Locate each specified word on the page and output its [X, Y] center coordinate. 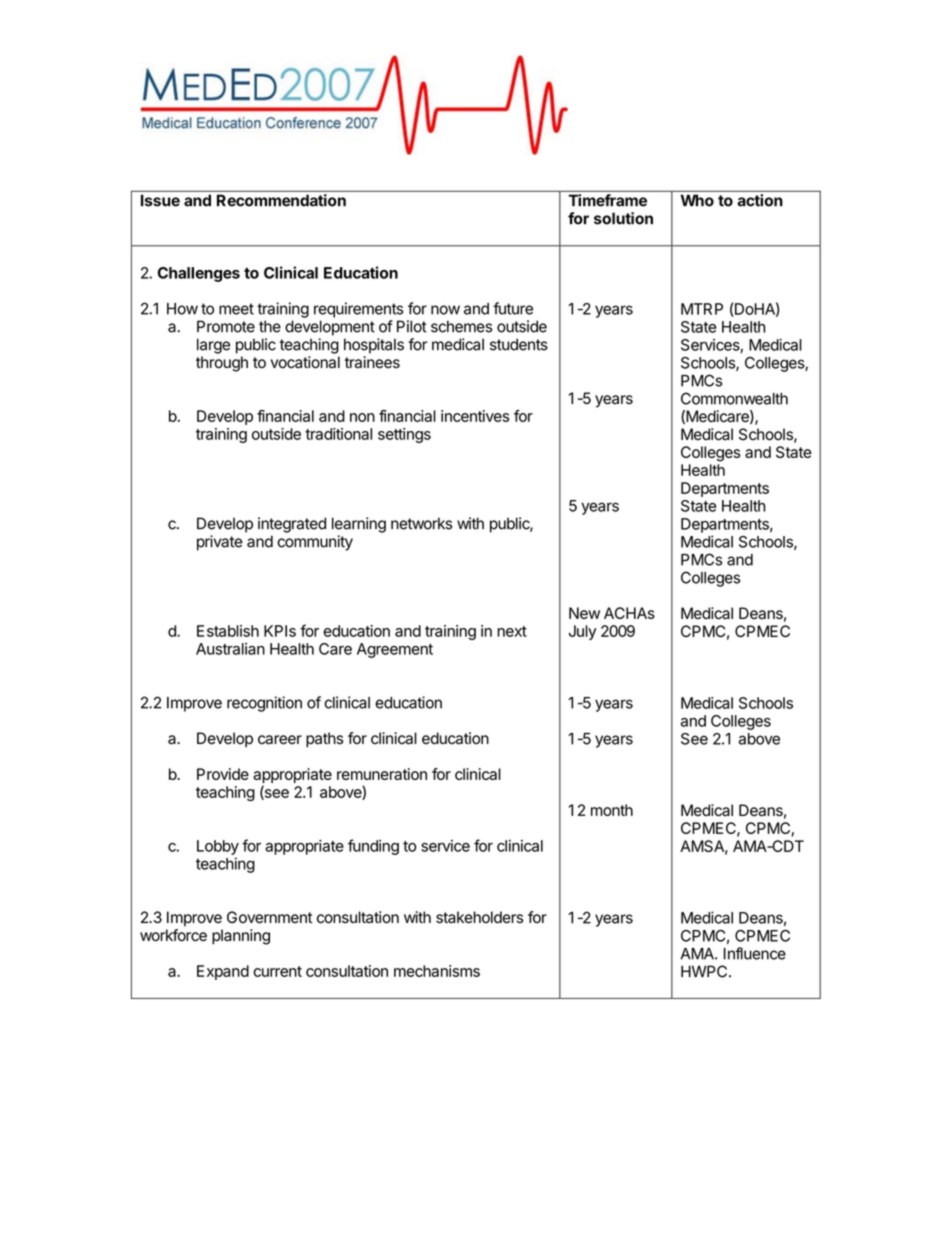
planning [241, 937]
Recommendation [281, 200]
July [582, 632]
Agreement [395, 650]
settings [404, 435]
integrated [292, 525]
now [445, 310]
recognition [264, 704]
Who [697, 200]
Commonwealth [734, 398]
